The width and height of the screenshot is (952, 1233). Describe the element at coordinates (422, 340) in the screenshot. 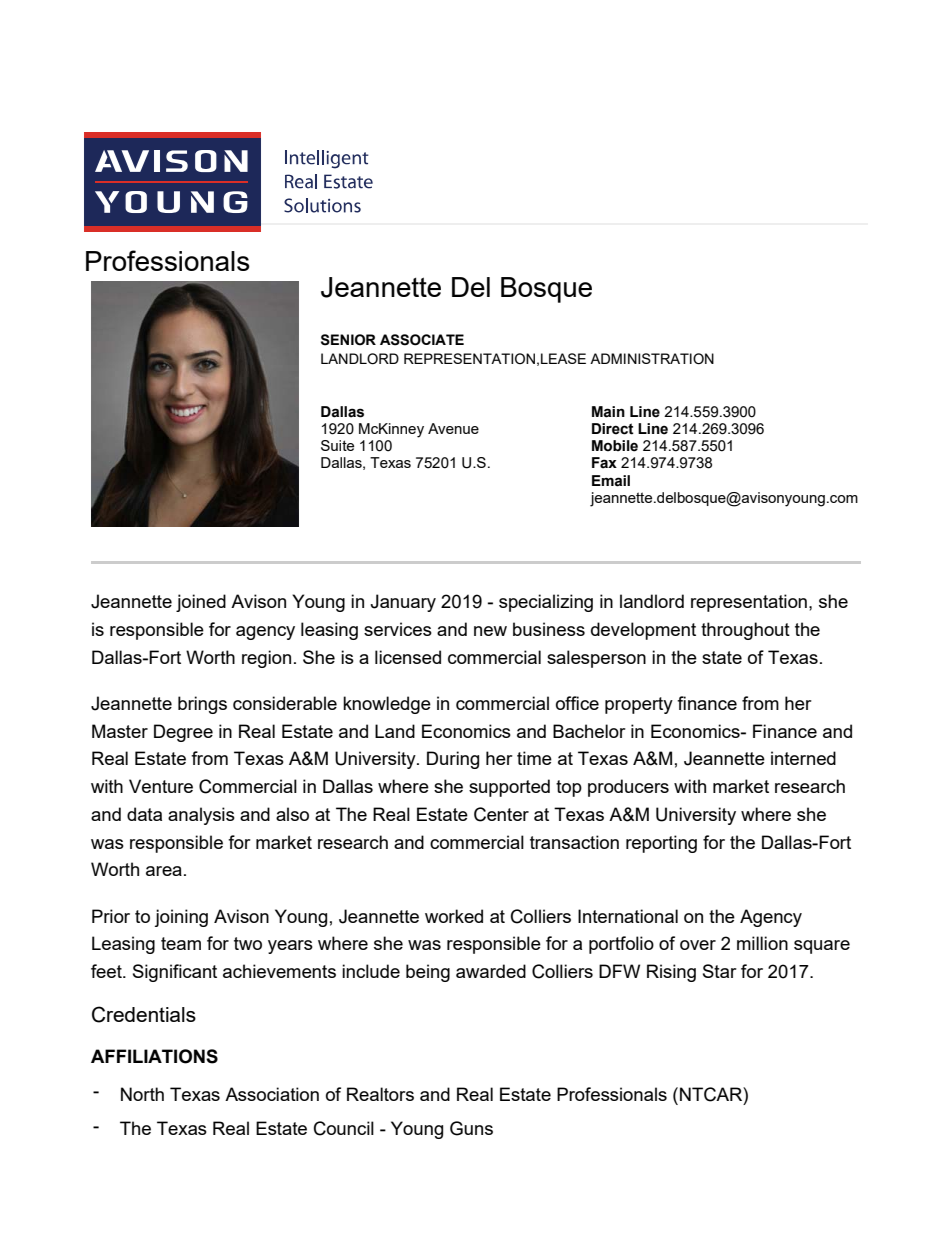

I see `ASSOCIATE` at that location.
